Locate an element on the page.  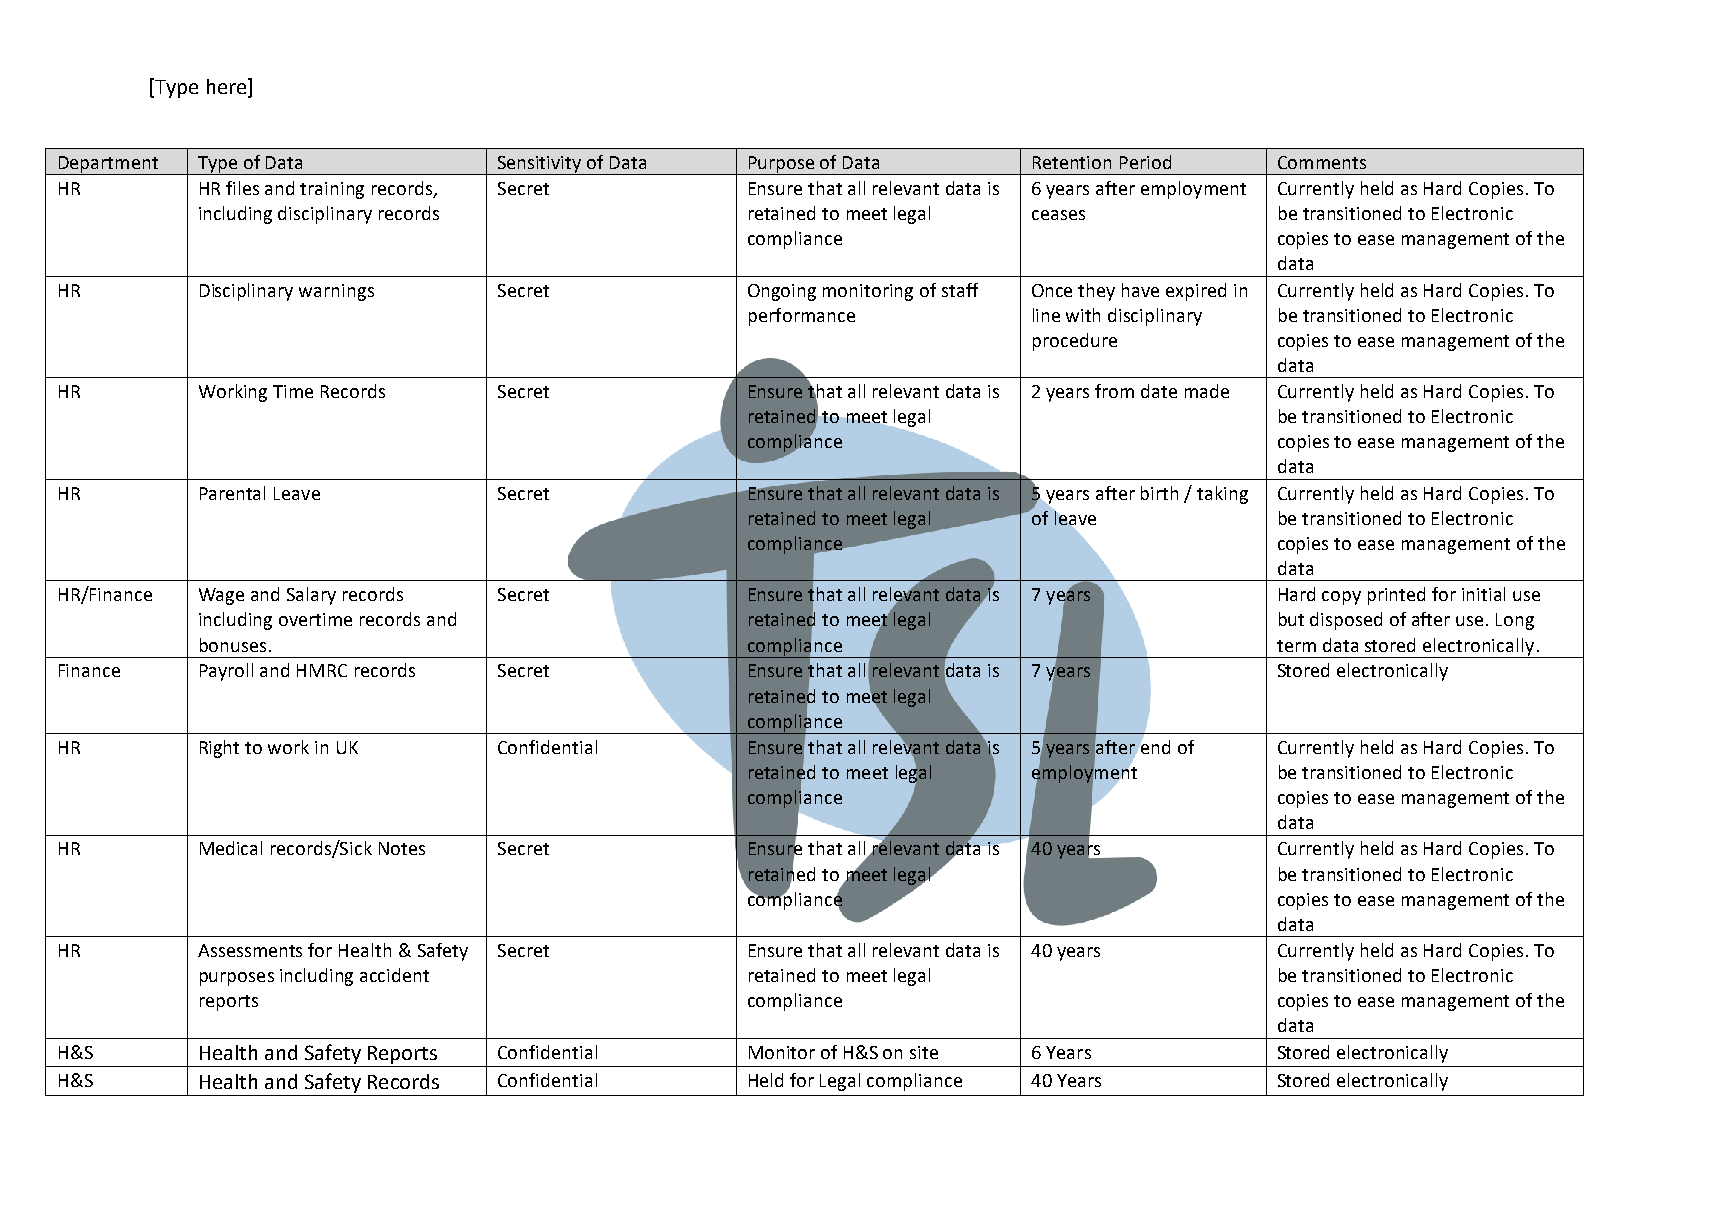
Notes is located at coordinates (402, 848).
